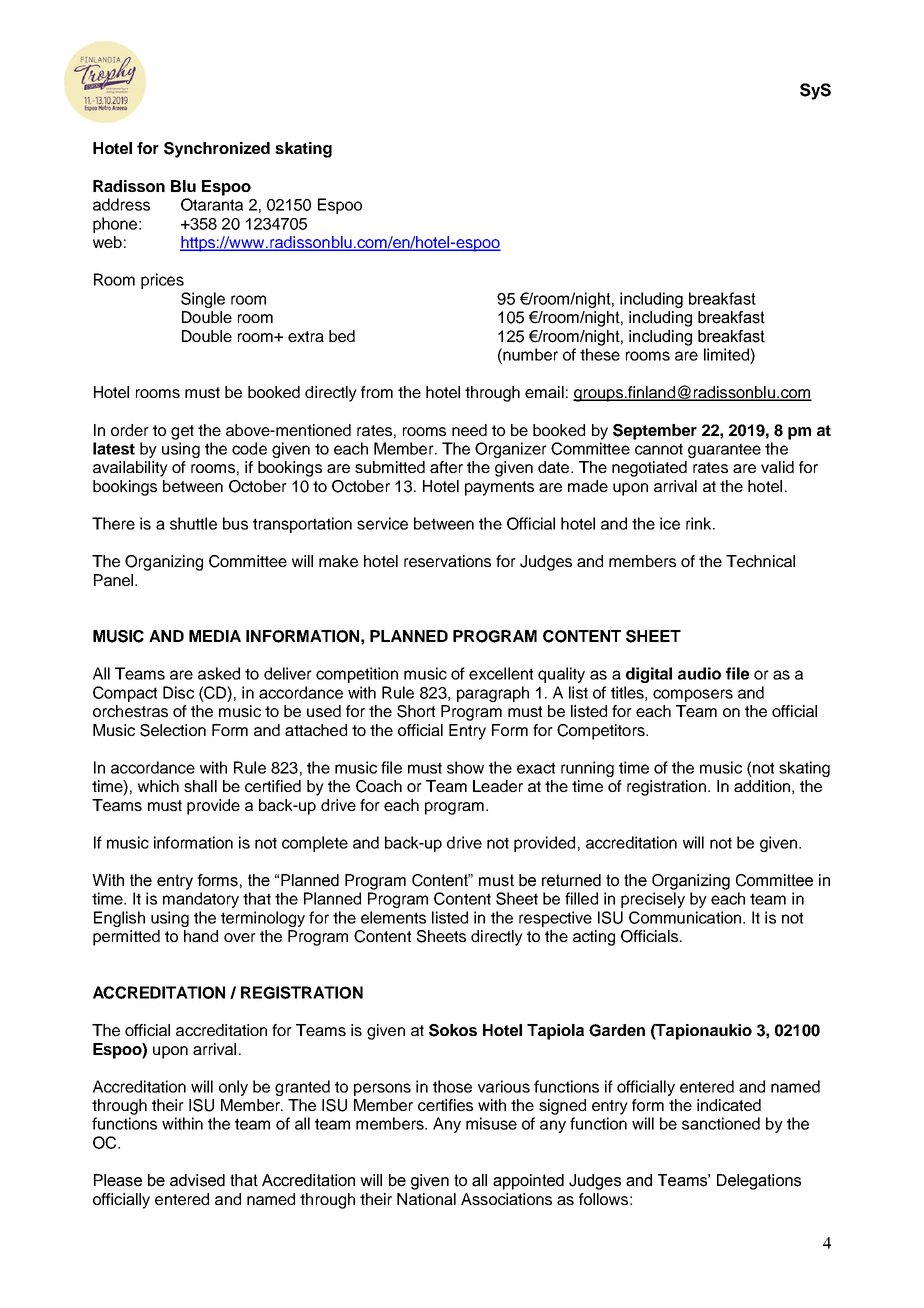  I want to click on these, so click(600, 354).
